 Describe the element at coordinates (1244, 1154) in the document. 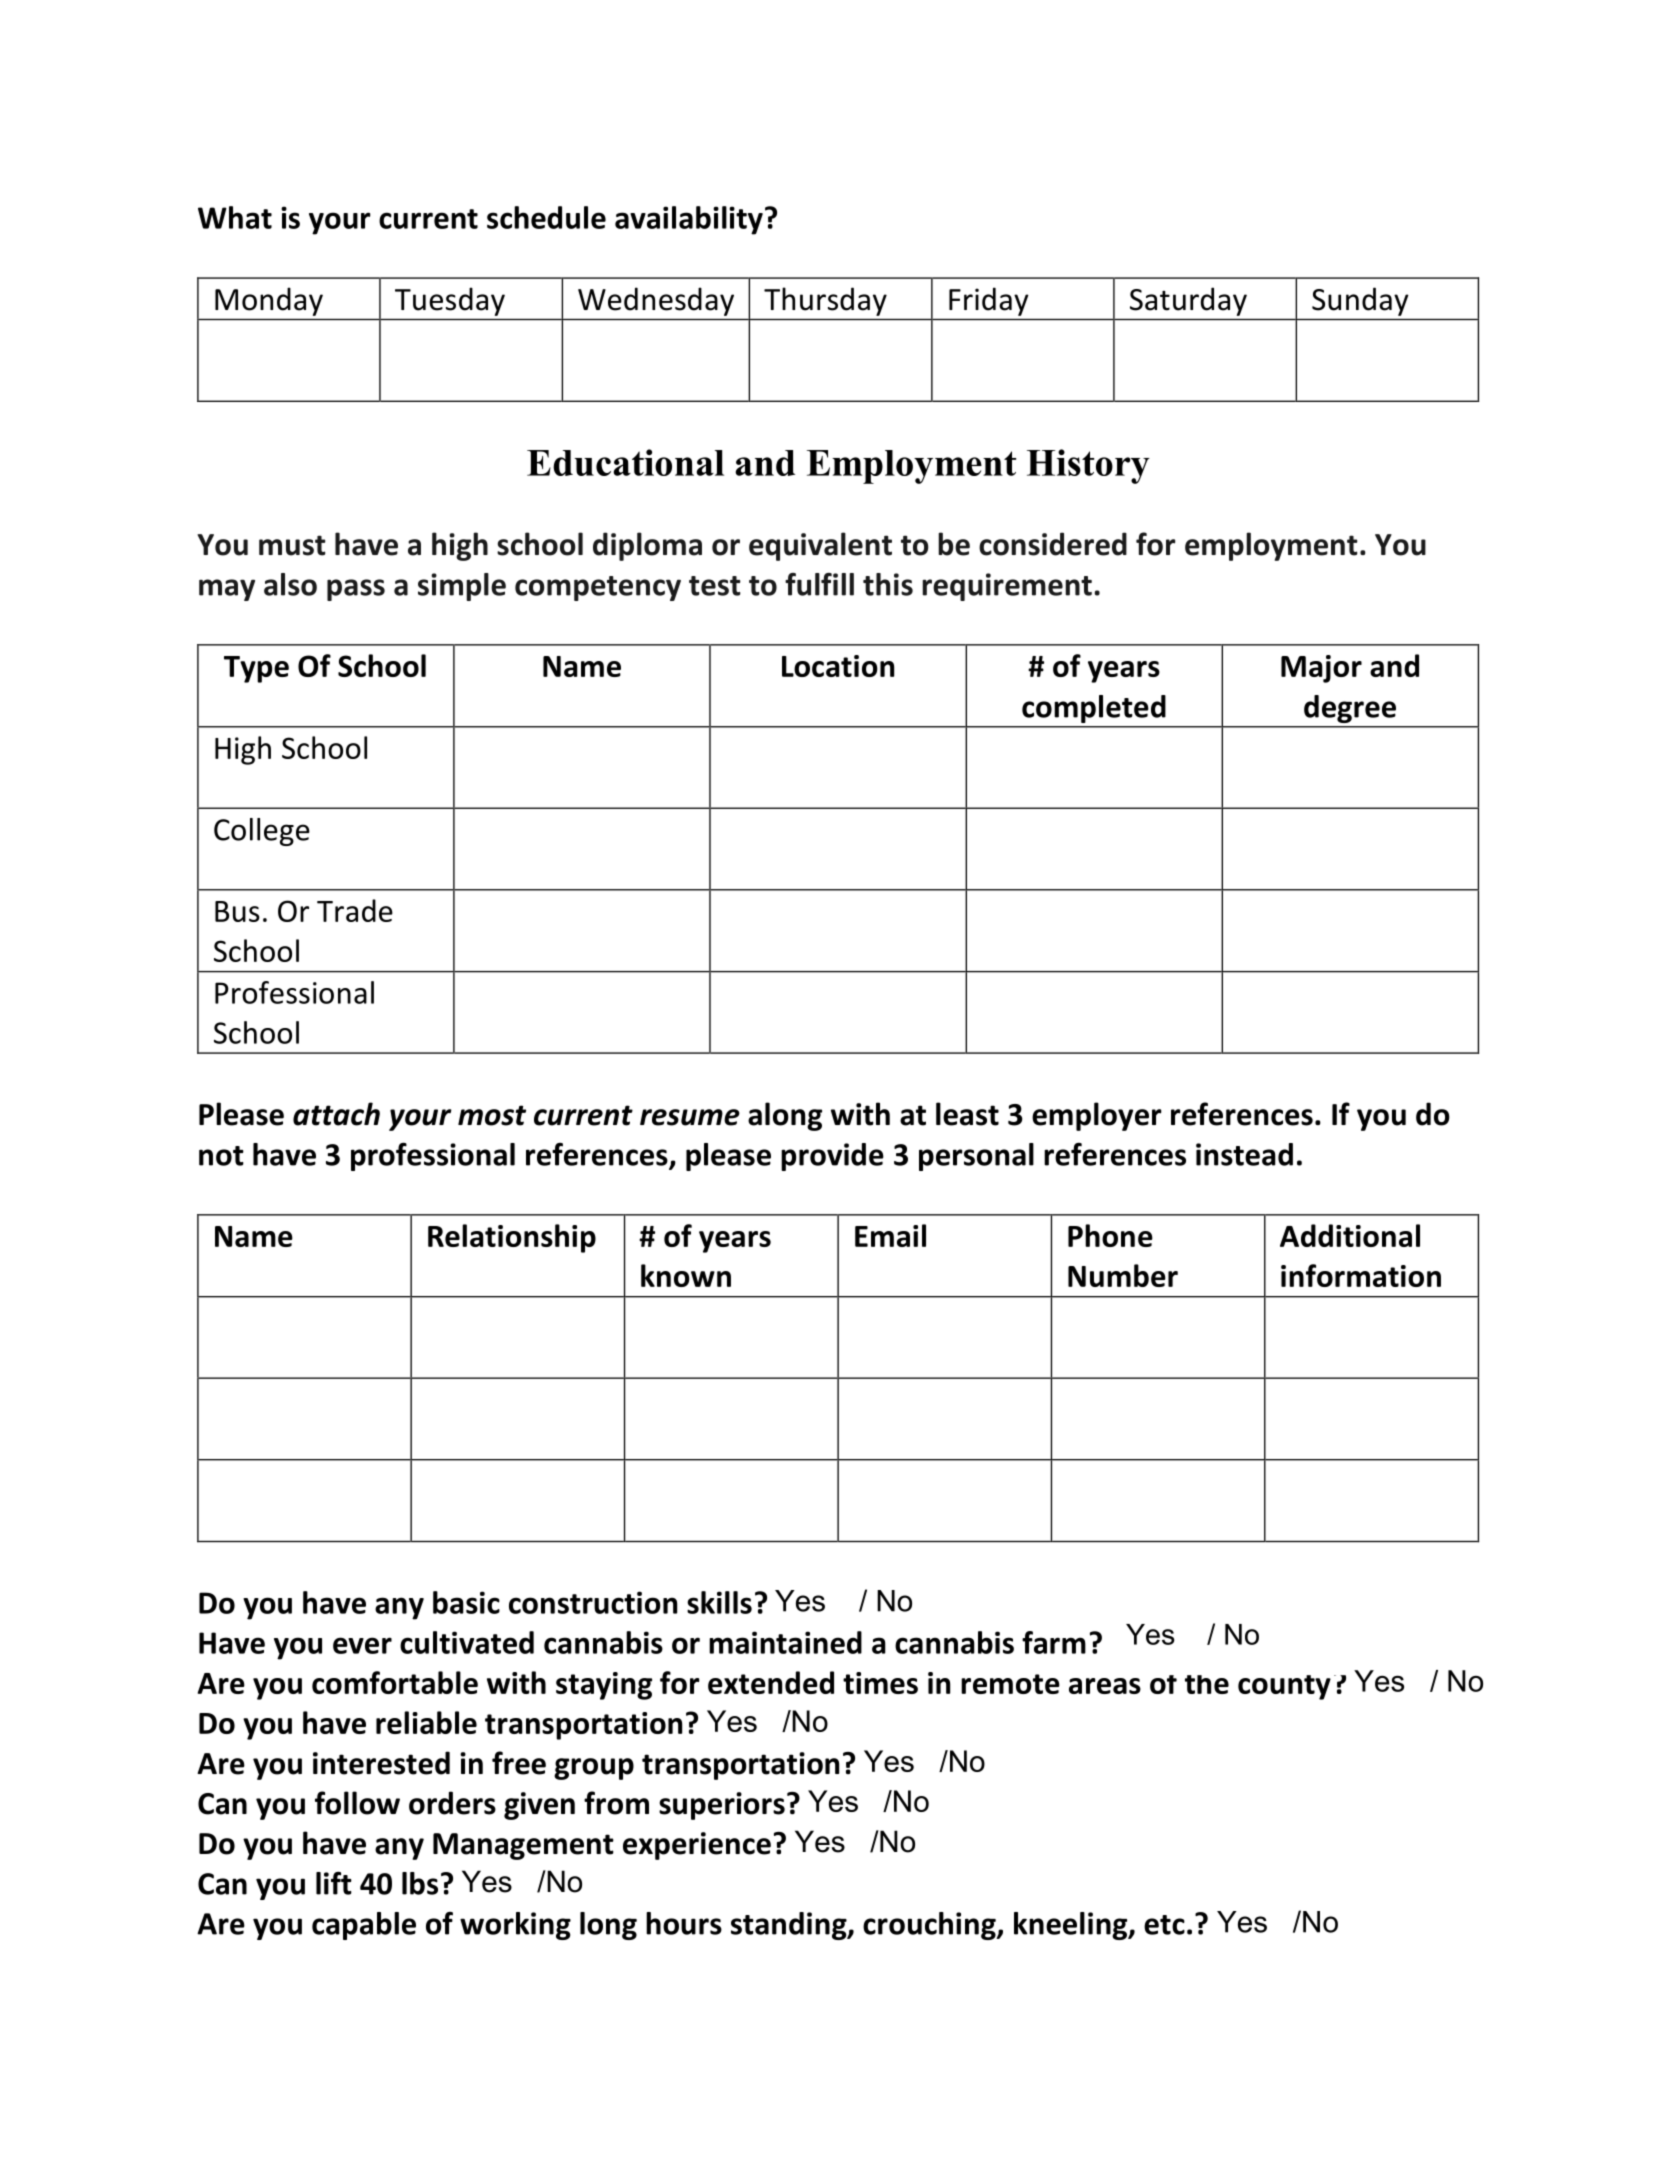

I see `instead` at that location.
